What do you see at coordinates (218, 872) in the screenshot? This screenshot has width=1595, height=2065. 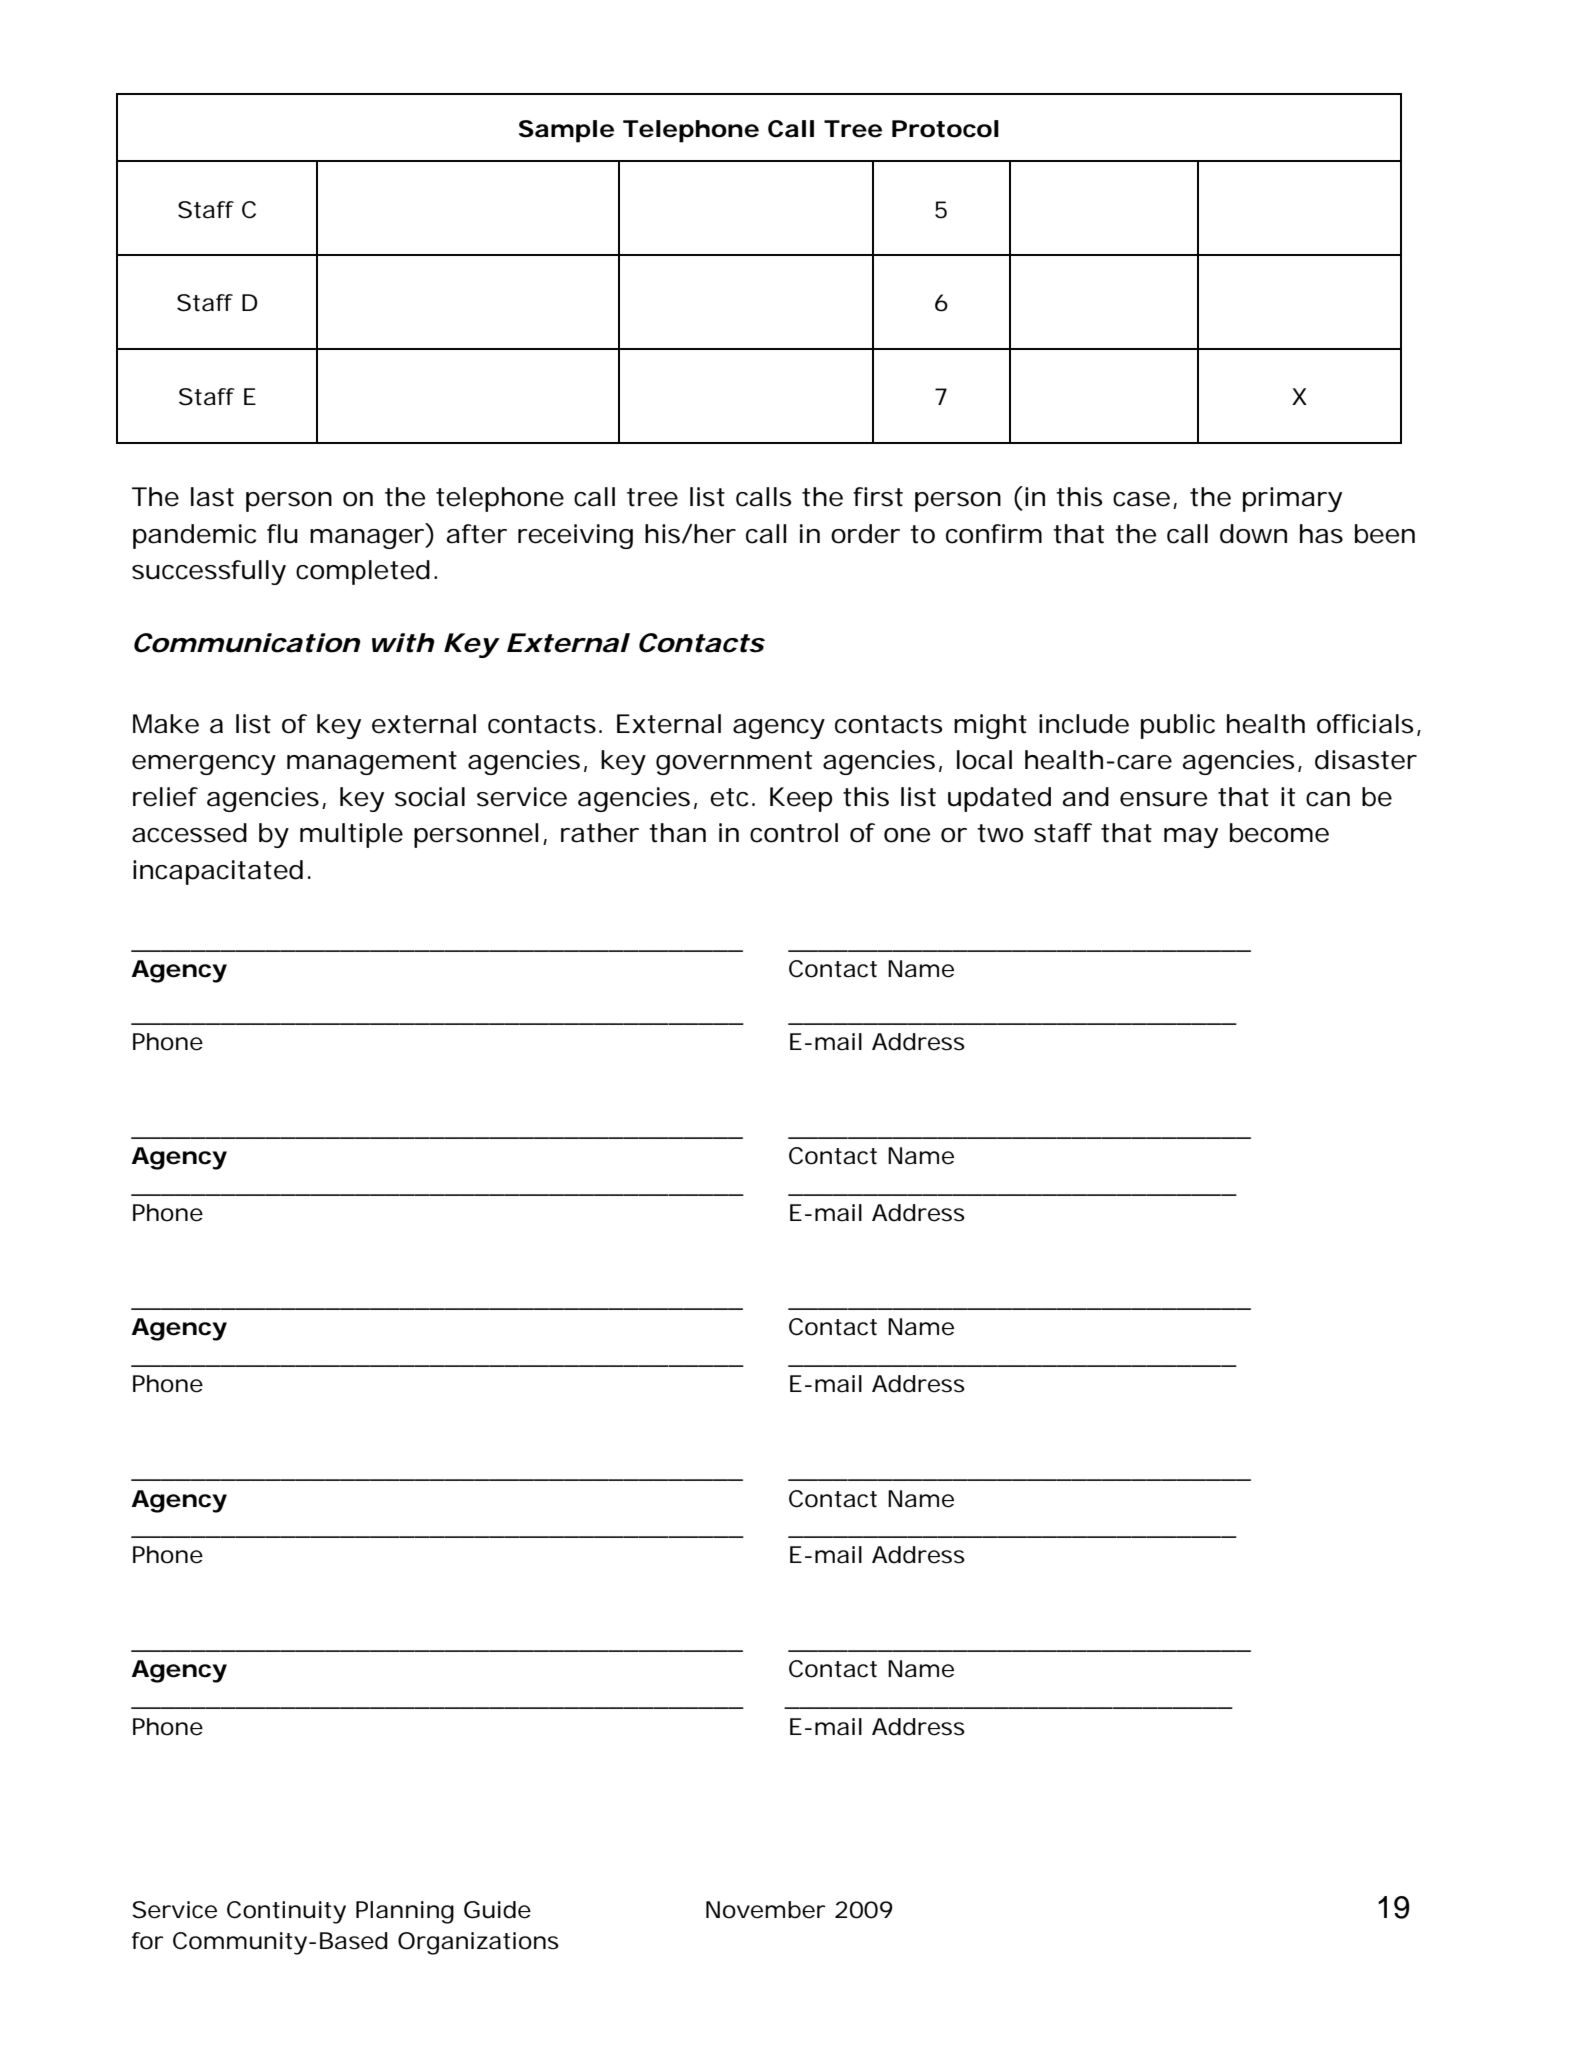 I see `incapacitated` at bounding box center [218, 872].
